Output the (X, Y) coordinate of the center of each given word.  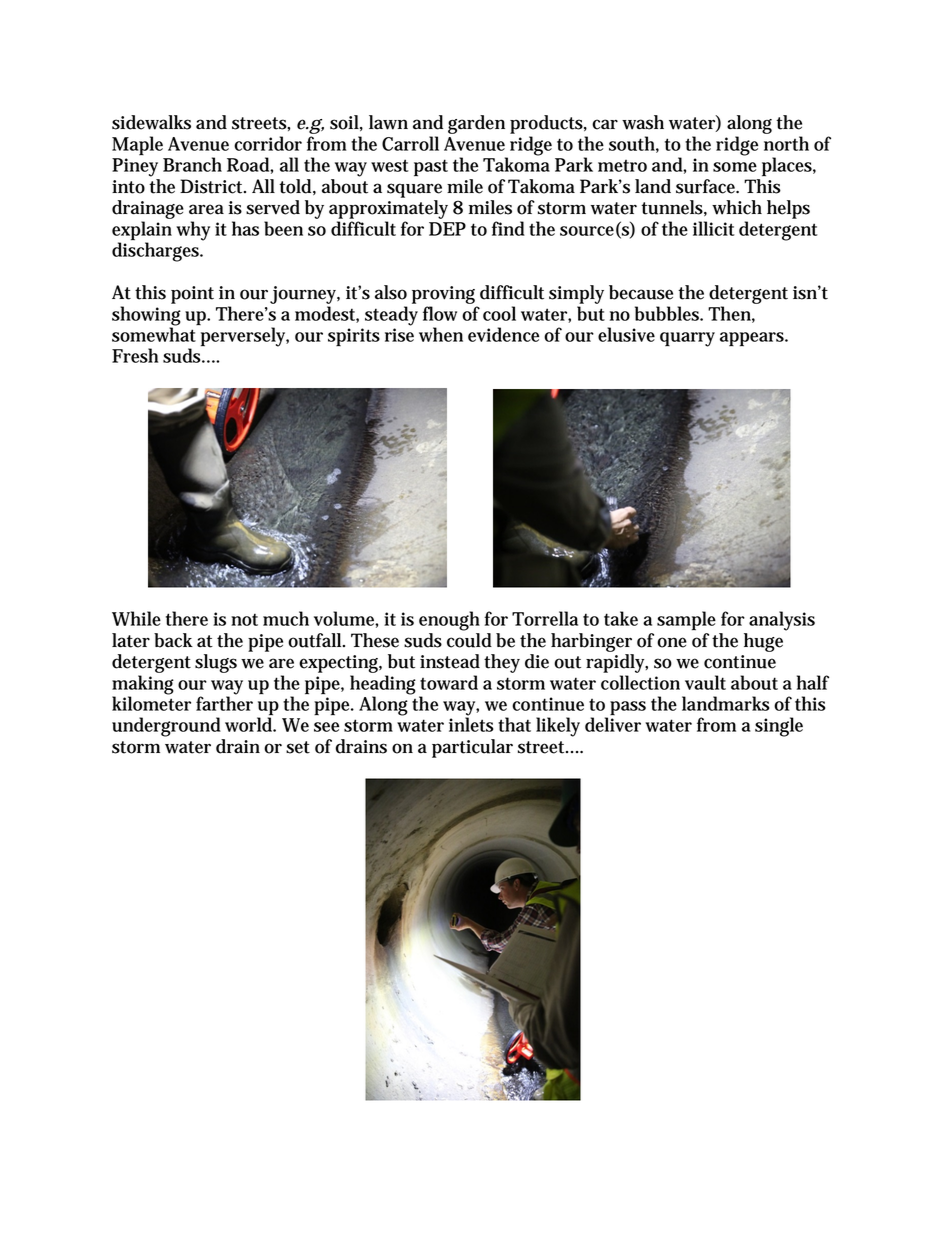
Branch (192, 164)
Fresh (135, 355)
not (244, 619)
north (786, 143)
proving (443, 295)
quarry (687, 339)
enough (449, 621)
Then (731, 314)
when (441, 334)
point (192, 295)
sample (686, 621)
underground (166, 727)
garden (476, 124)
